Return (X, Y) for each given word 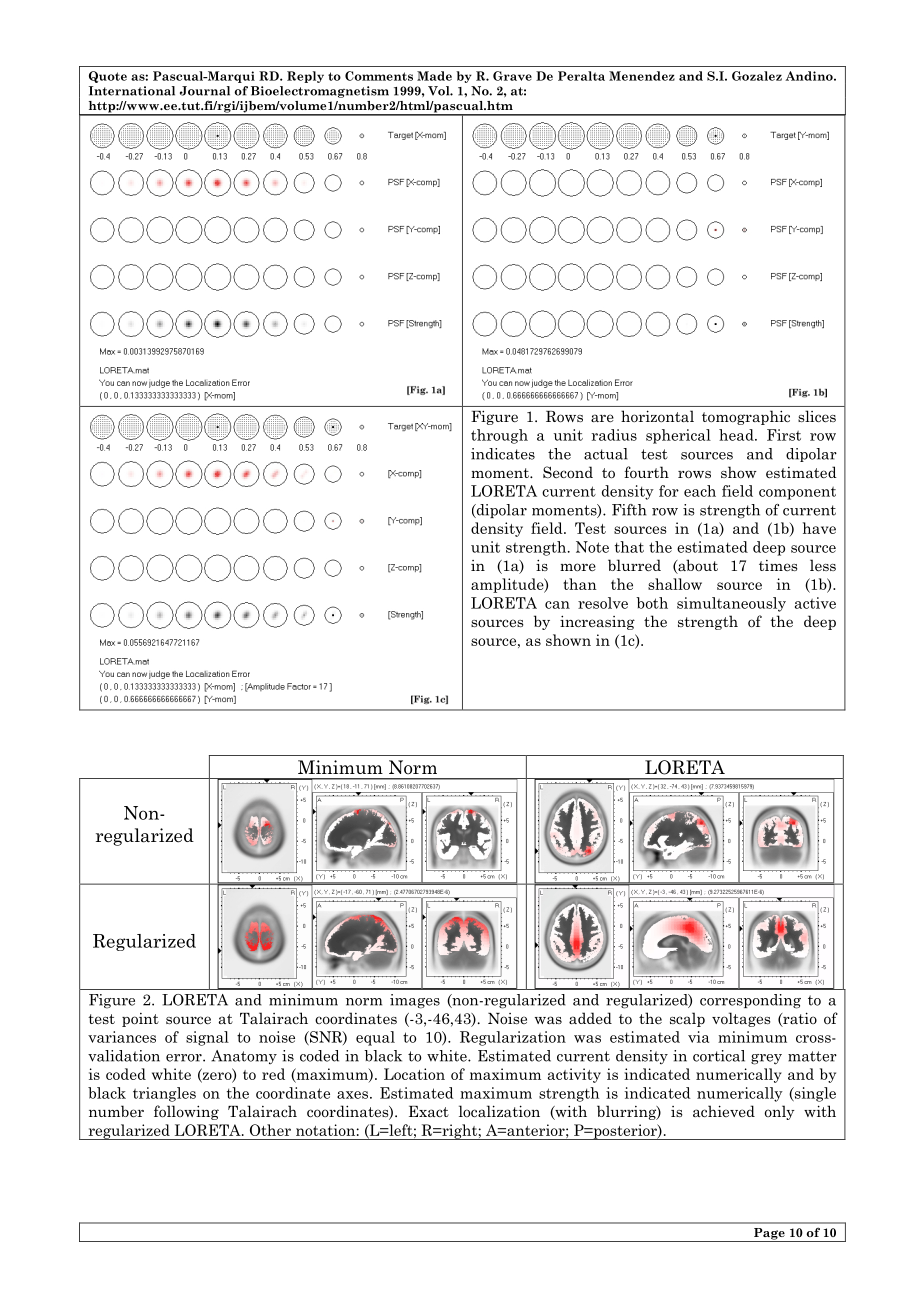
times (778, 565)
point (140, 1020)
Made (434, 76)
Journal (205, 91)
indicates (503, 454)
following (186, 1112)
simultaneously (731, 604)
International (132, 91)
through (499, 436)
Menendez (642, 76)
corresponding (750, 1001)
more (578, 567)
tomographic (746, 417)
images (415, 1001)
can (557, 605)
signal (207, 1038)
